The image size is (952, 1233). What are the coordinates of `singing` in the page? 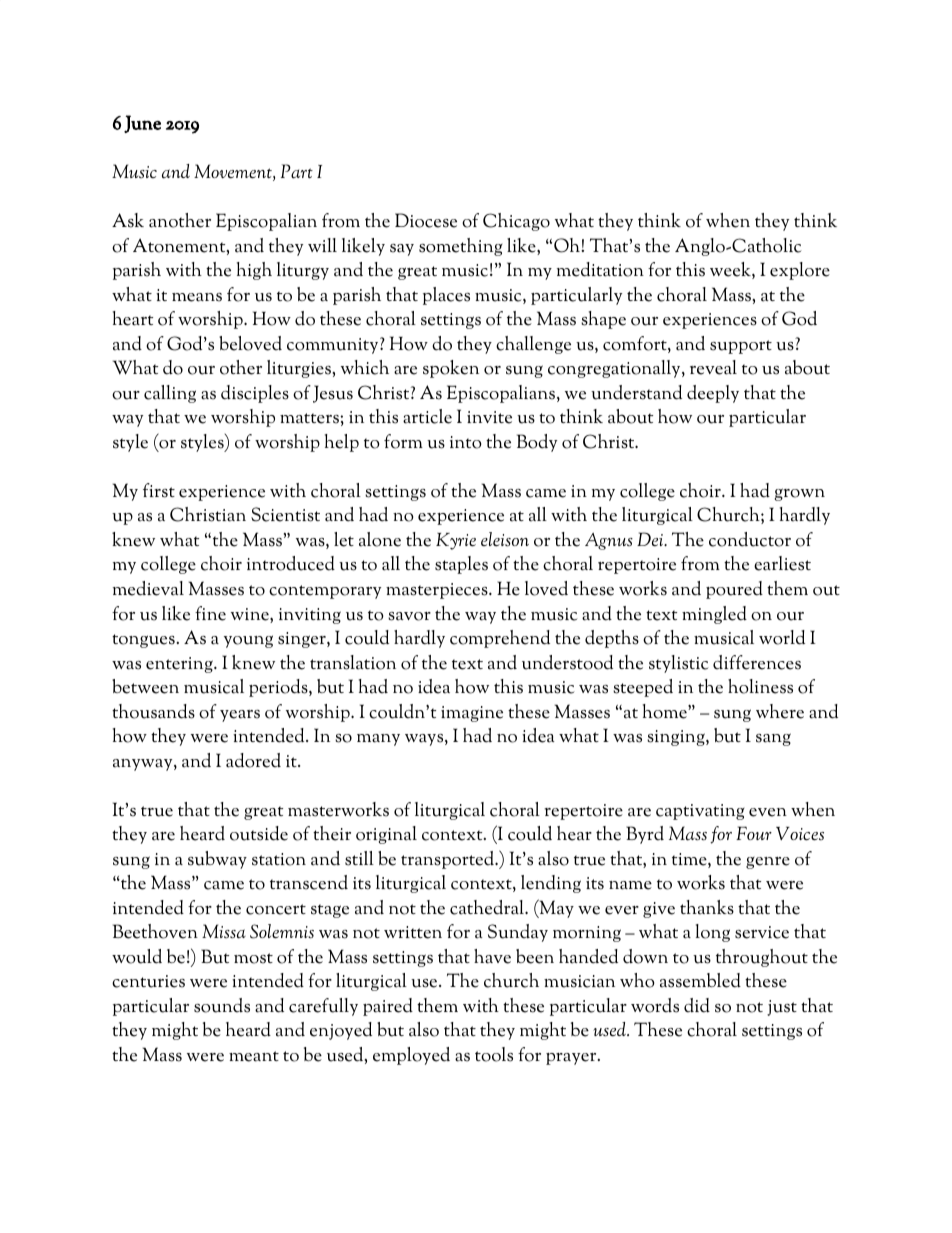 It's located at (677, 738).
